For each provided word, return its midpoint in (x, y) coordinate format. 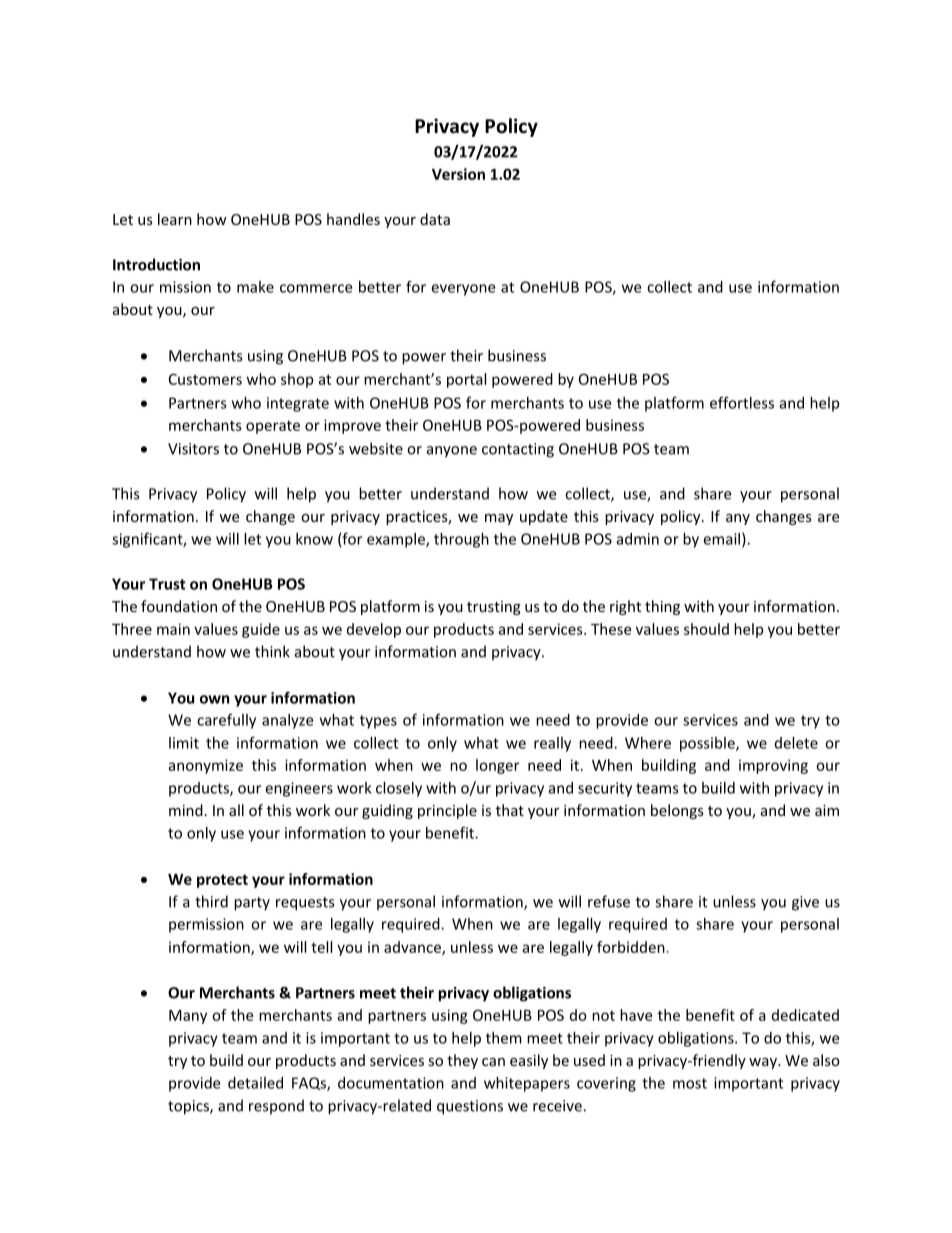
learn (175, 219)
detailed (255, 1083)
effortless (742, 402)
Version (458, 174)
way (764, 1063)
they (462, 1061)
